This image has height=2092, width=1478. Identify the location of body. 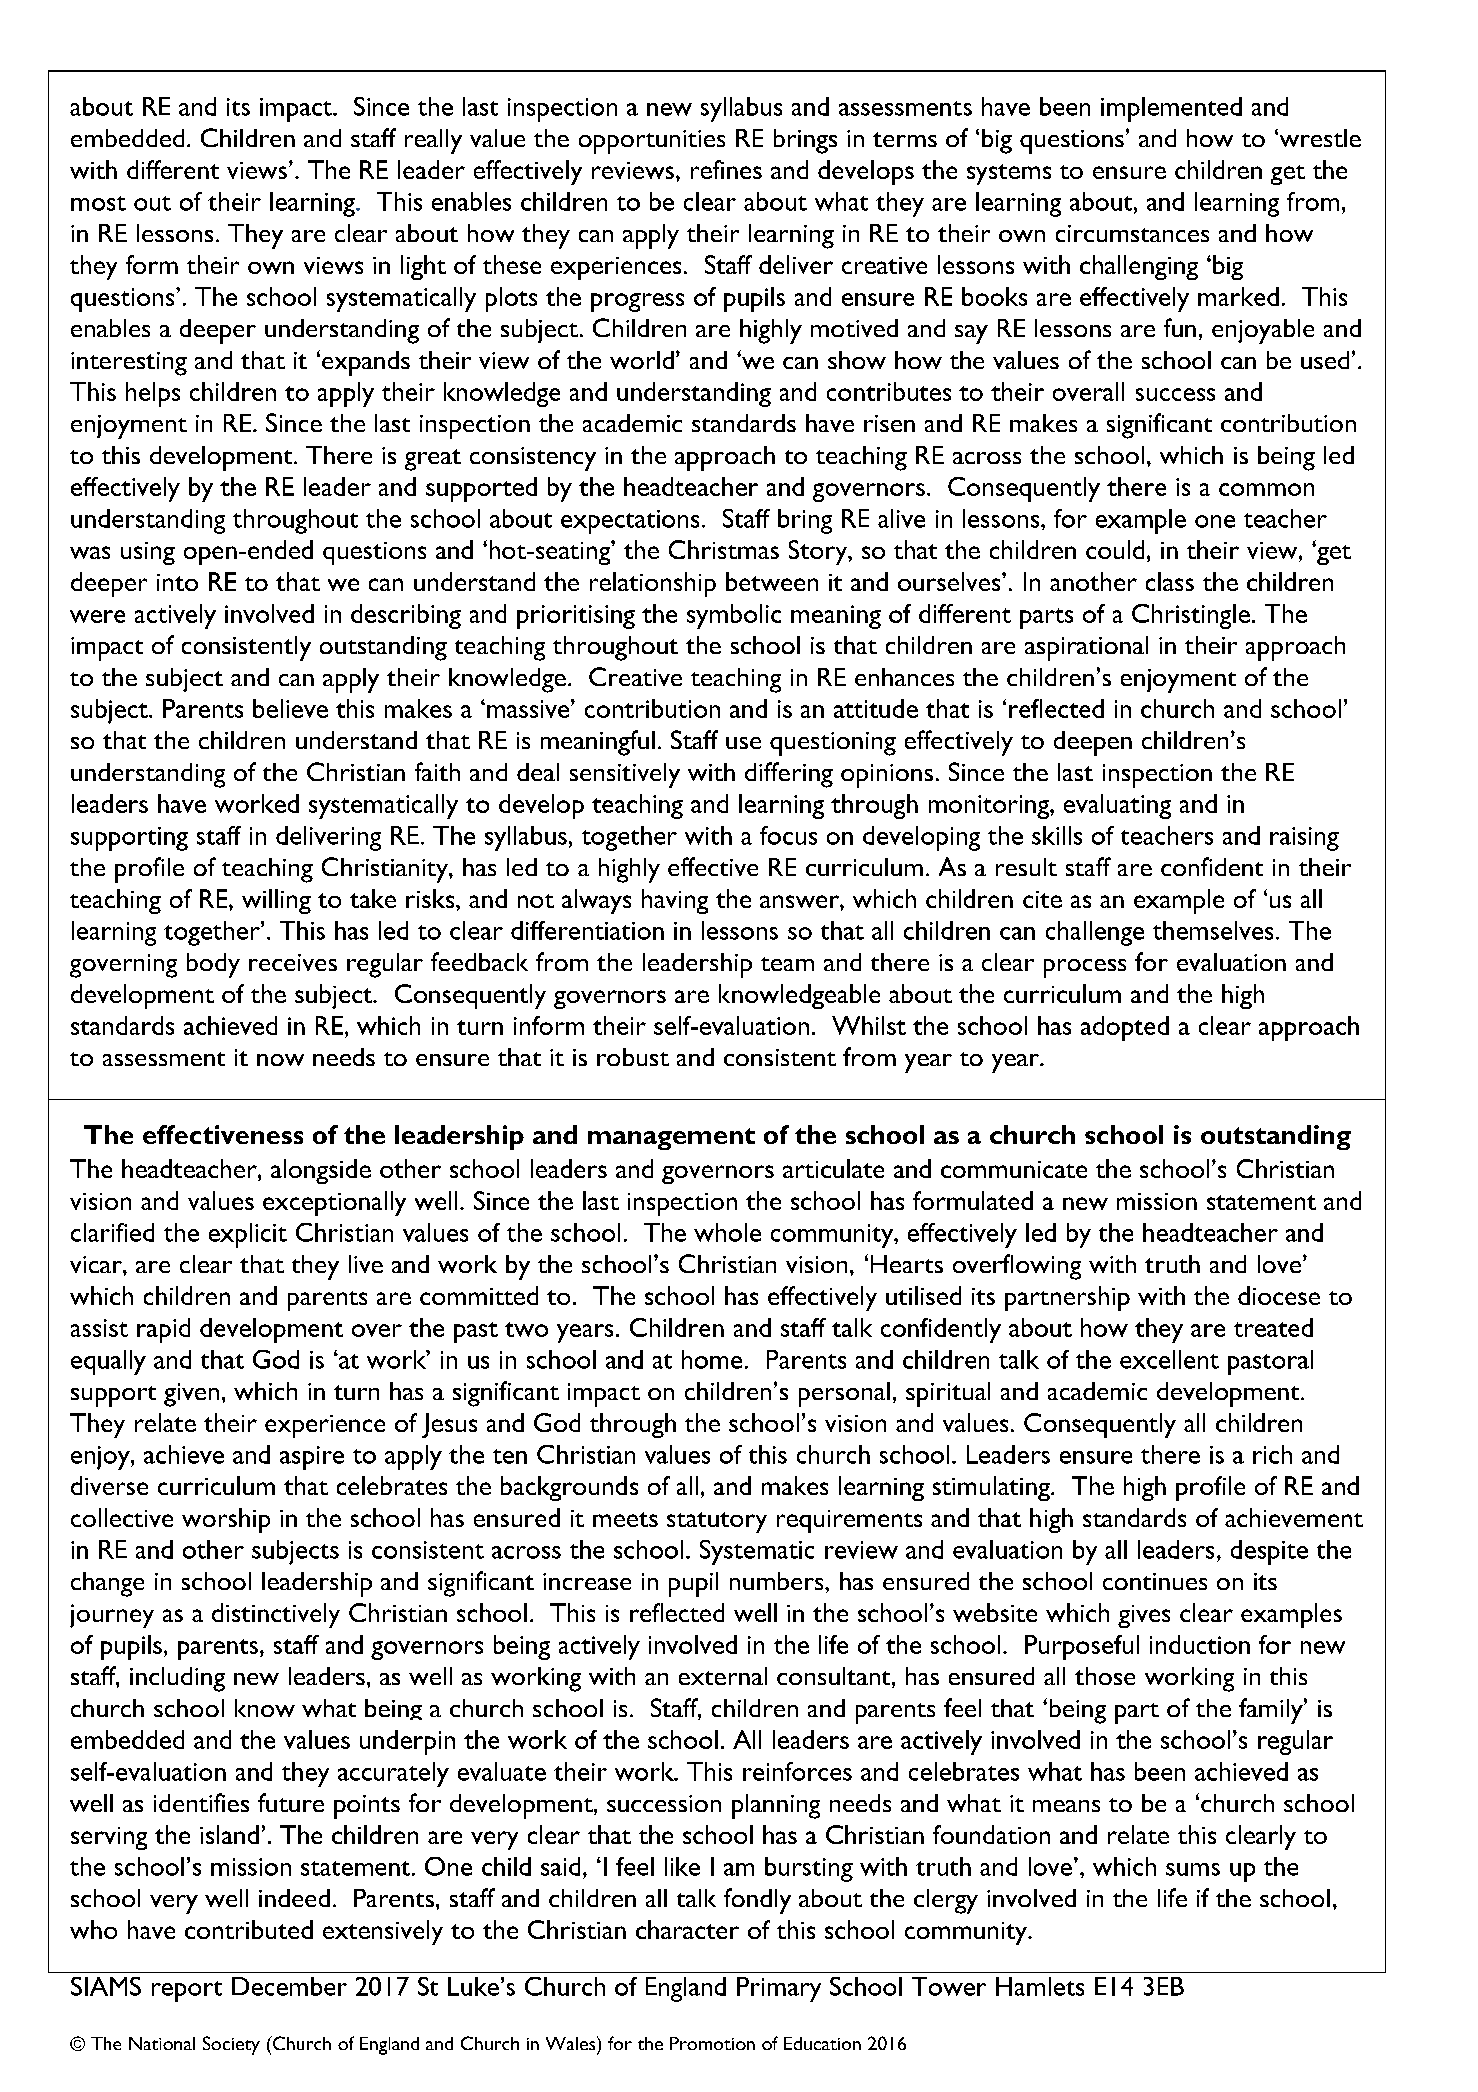
(213, 965).
